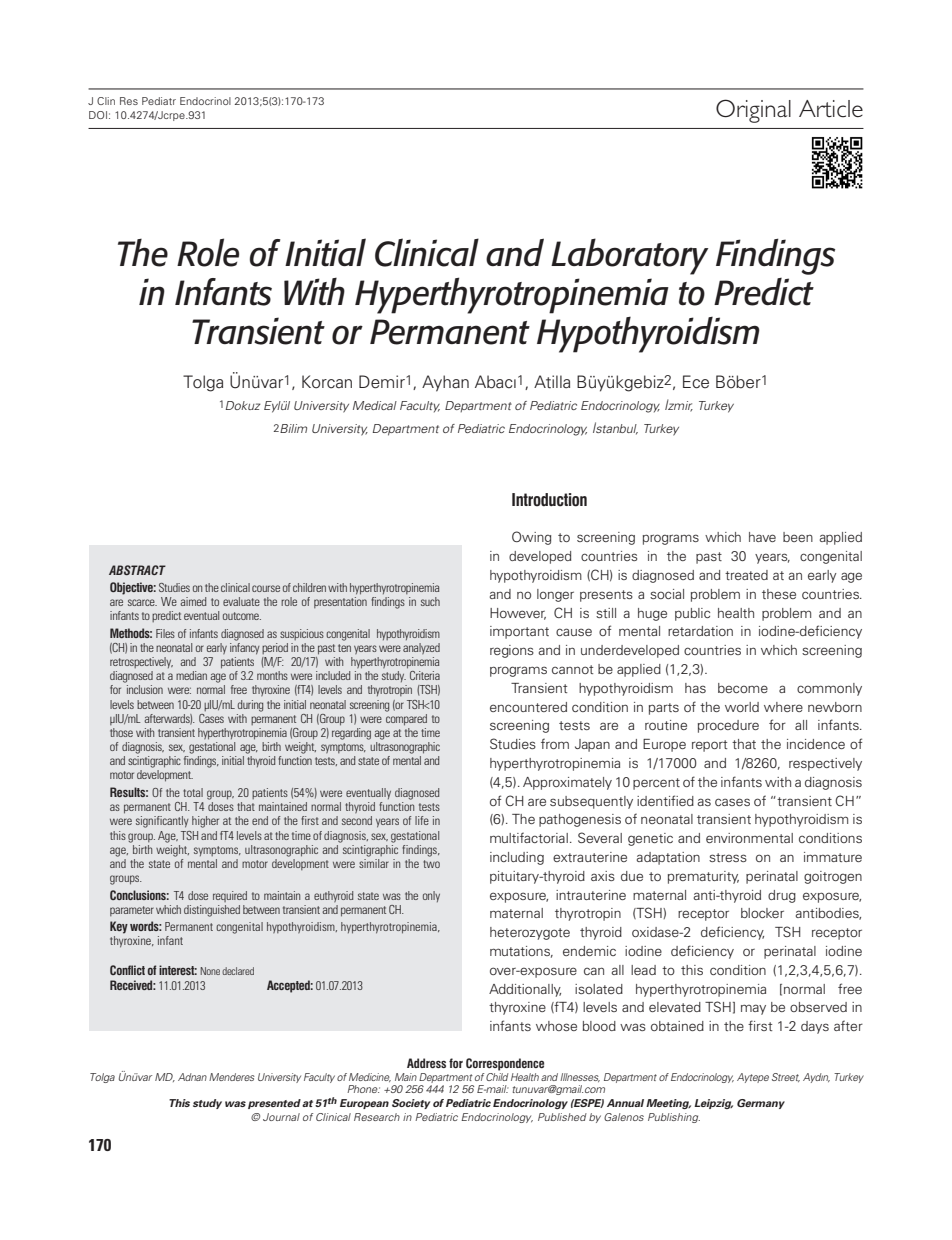 The width and height of the screenshot is (952, 1240). What do you see at coordinates (552, 382) in the screenshot?
I see `Atilla` at bounding box center [552, 382].
